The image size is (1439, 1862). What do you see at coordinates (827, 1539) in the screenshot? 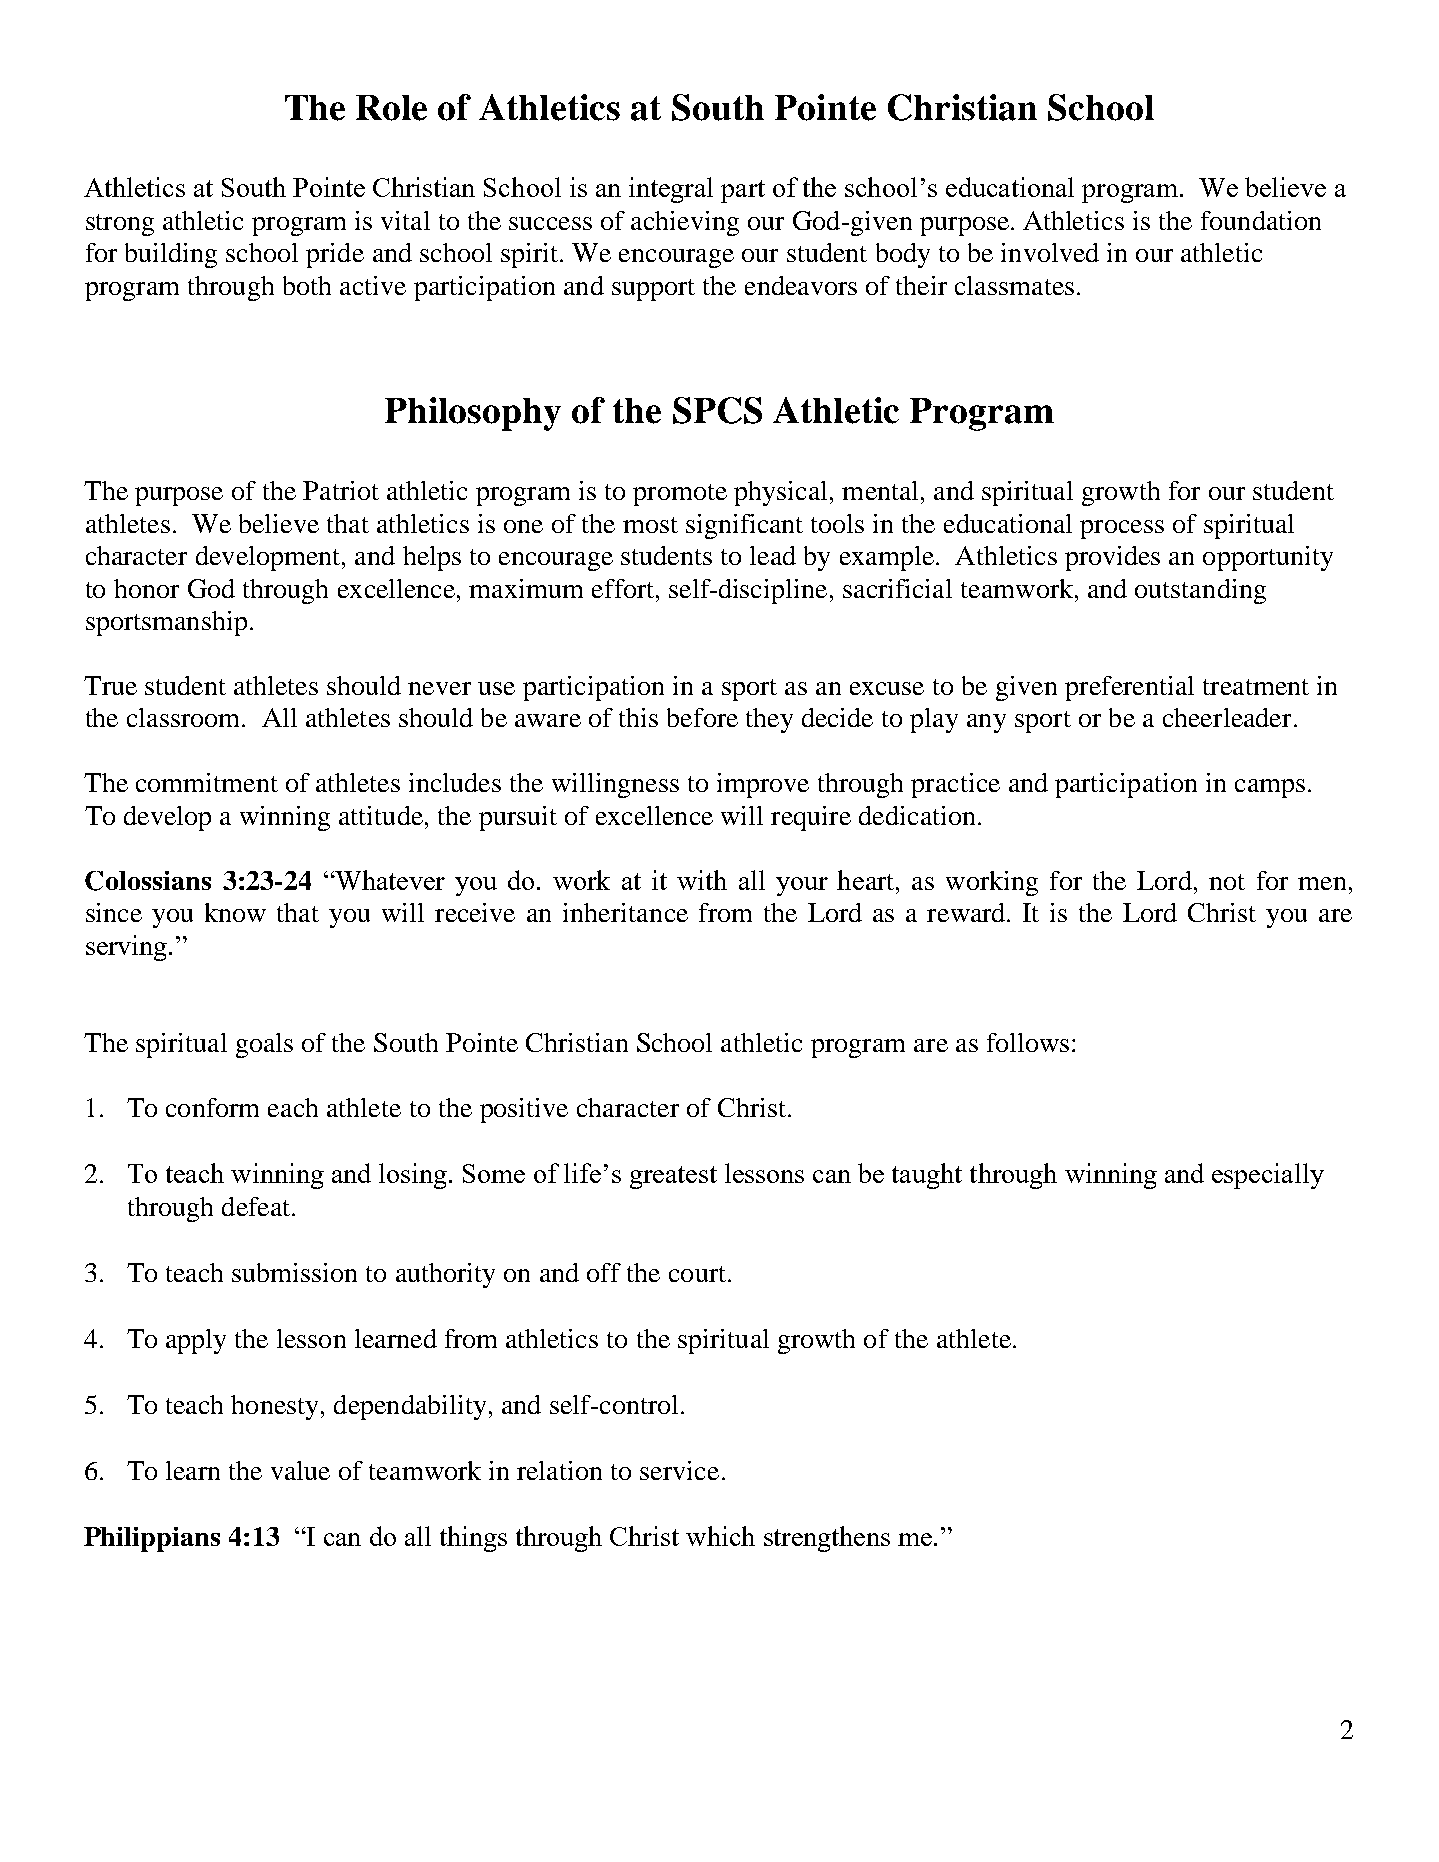
I see `strengthens` at bounding box center [827, 1539].
